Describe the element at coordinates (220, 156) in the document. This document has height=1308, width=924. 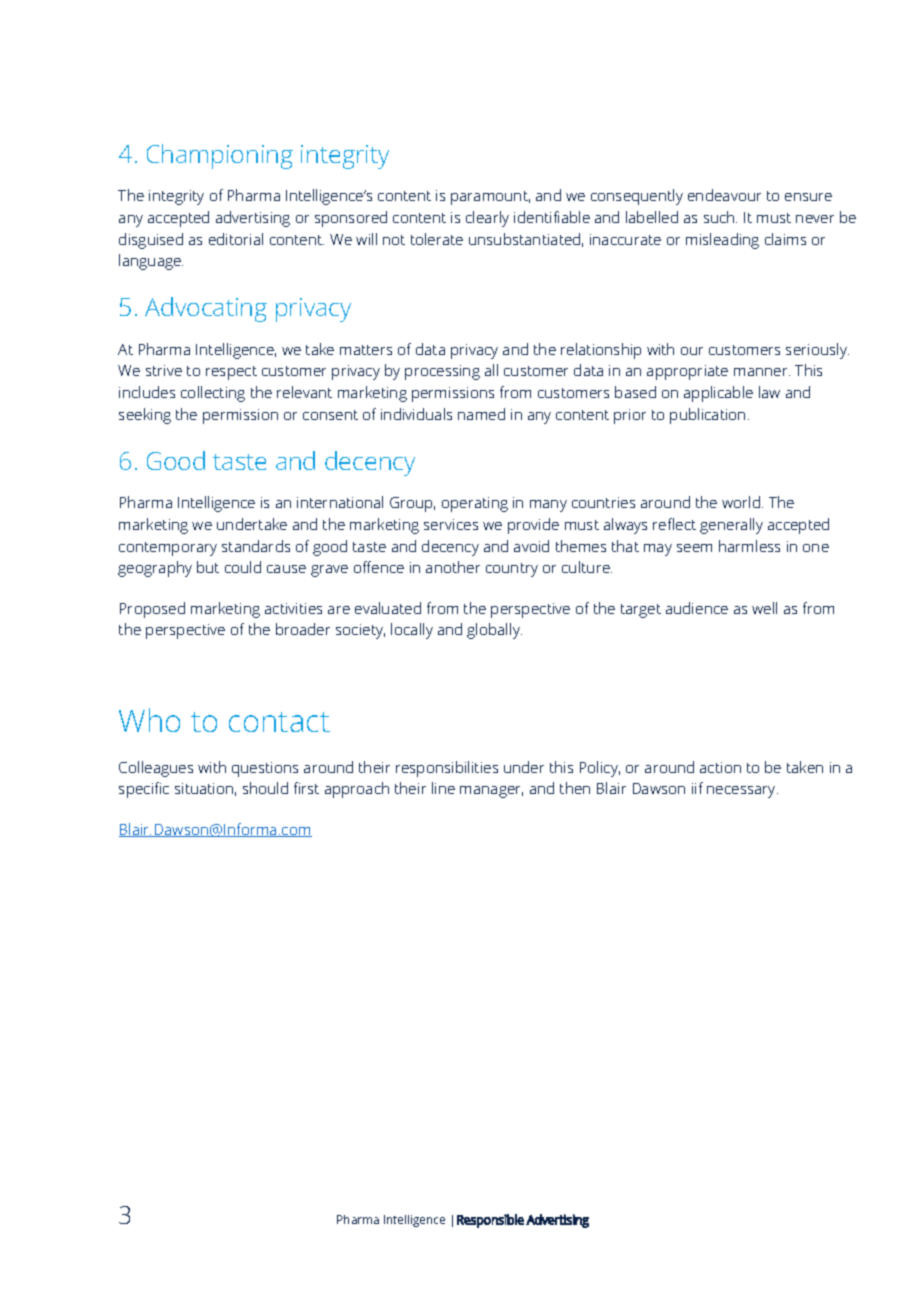
I see `Championing` at that location.
